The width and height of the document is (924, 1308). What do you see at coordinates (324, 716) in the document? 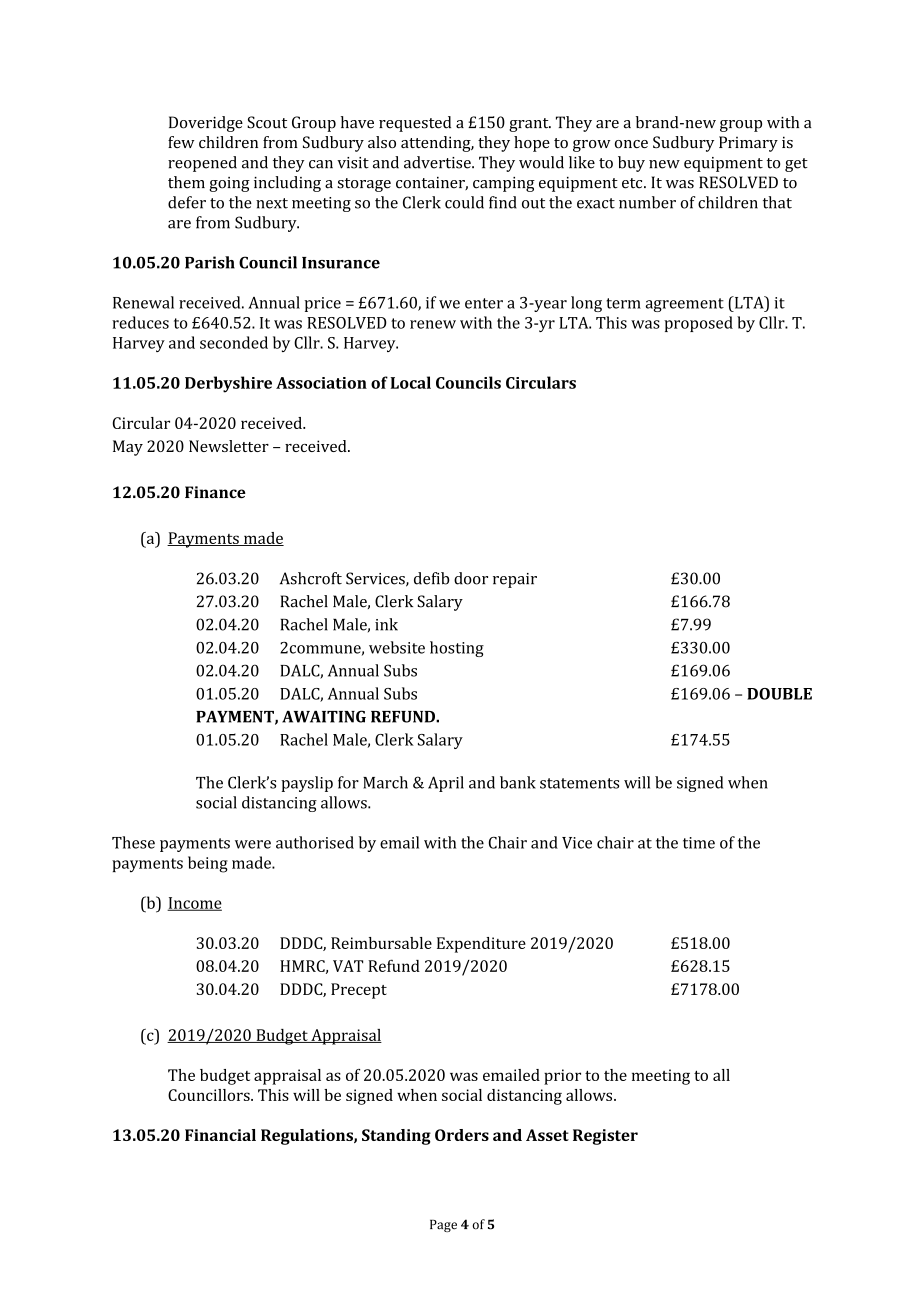
I see `AWAITING` at bounding box center [324, 716].
